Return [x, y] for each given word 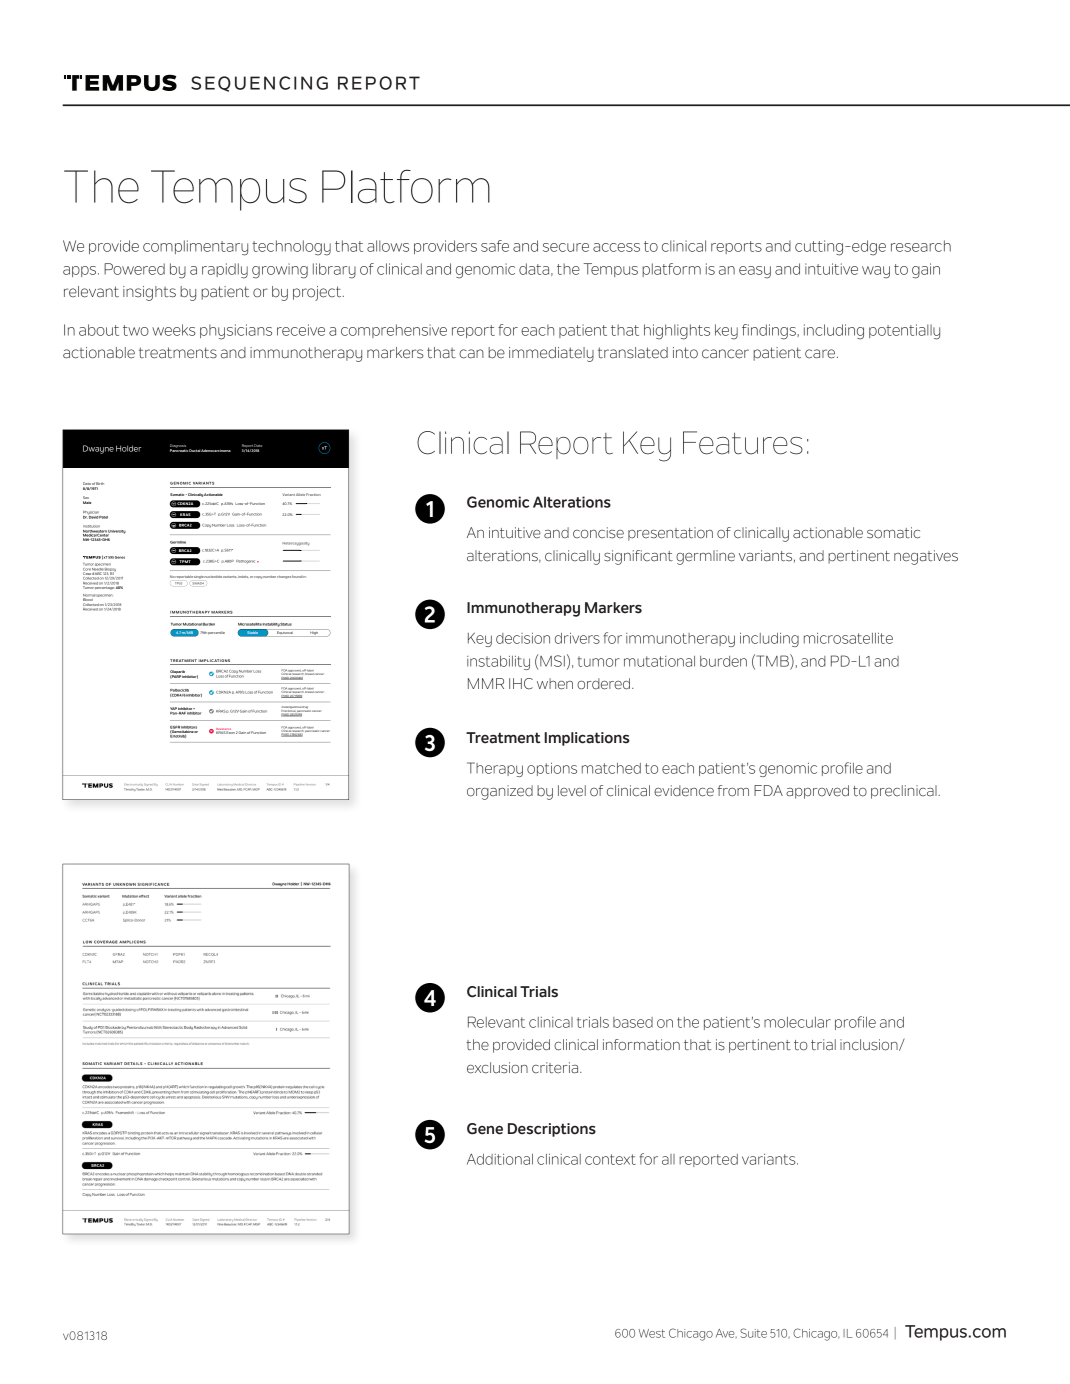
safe [495, 246]
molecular [797, 1022]
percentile [216, 633]
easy [755, 272]
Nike [220, 789]
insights [149, 293]
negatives [926, 557]
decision [523, 638]
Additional [500, 1159]
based [633, 1022]
